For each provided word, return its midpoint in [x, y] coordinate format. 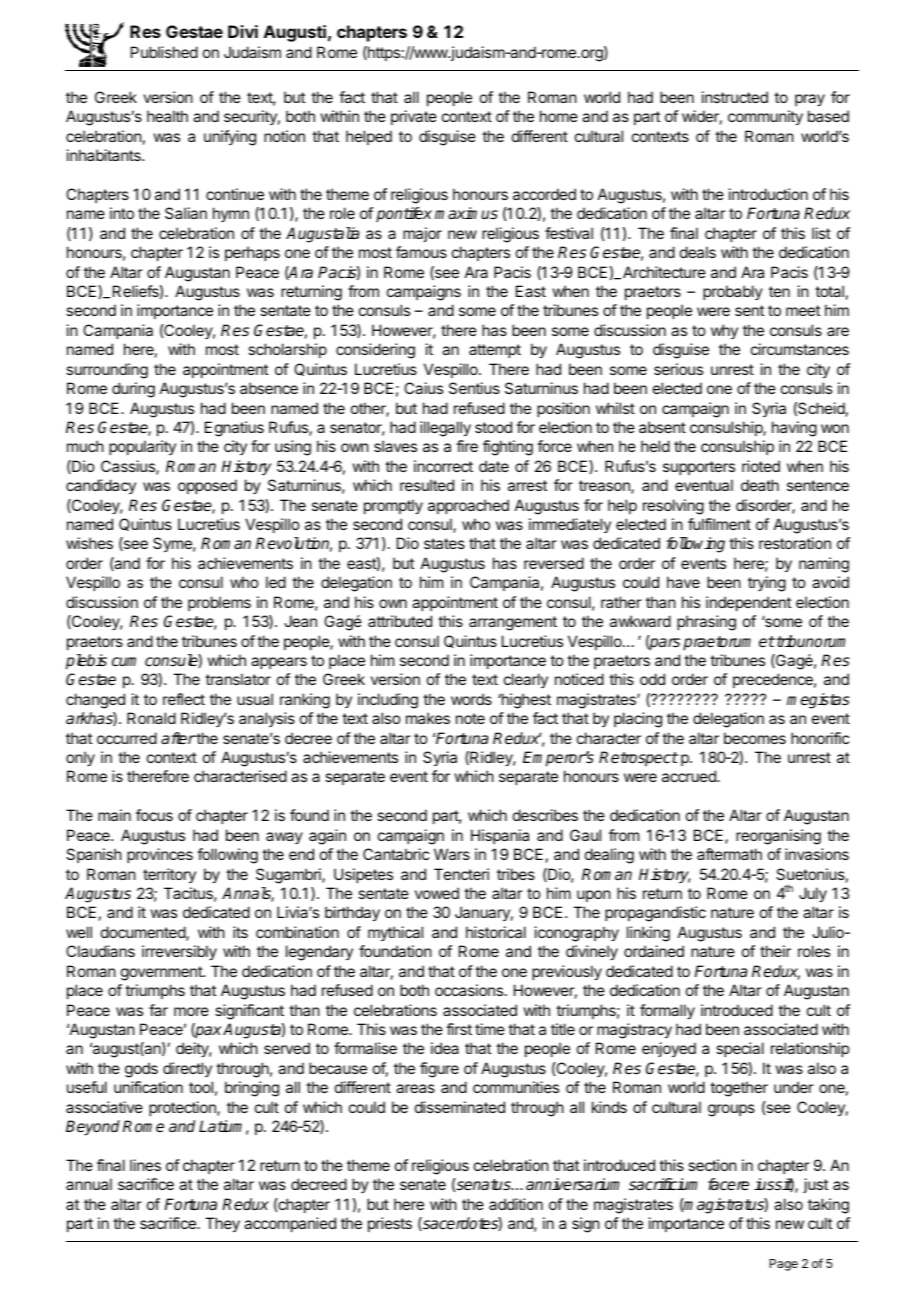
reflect [184, 699]
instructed [735, 97]
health [167, 116]
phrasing [706, 623]
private [414, 117]
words [471, 699]
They [222, 1225]
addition [516, 1204]
